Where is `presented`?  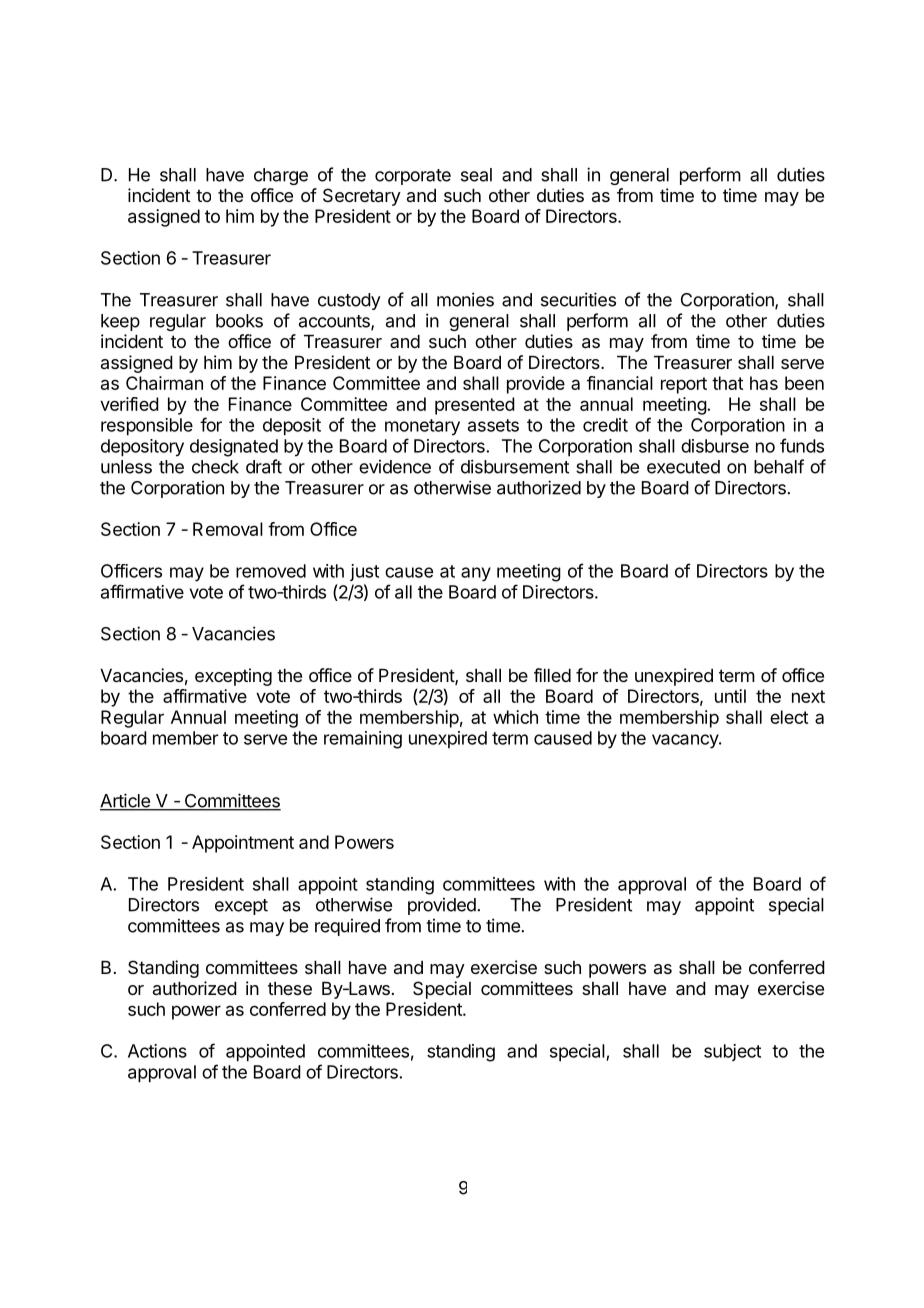 presented is located at coordinates (475, 406).
